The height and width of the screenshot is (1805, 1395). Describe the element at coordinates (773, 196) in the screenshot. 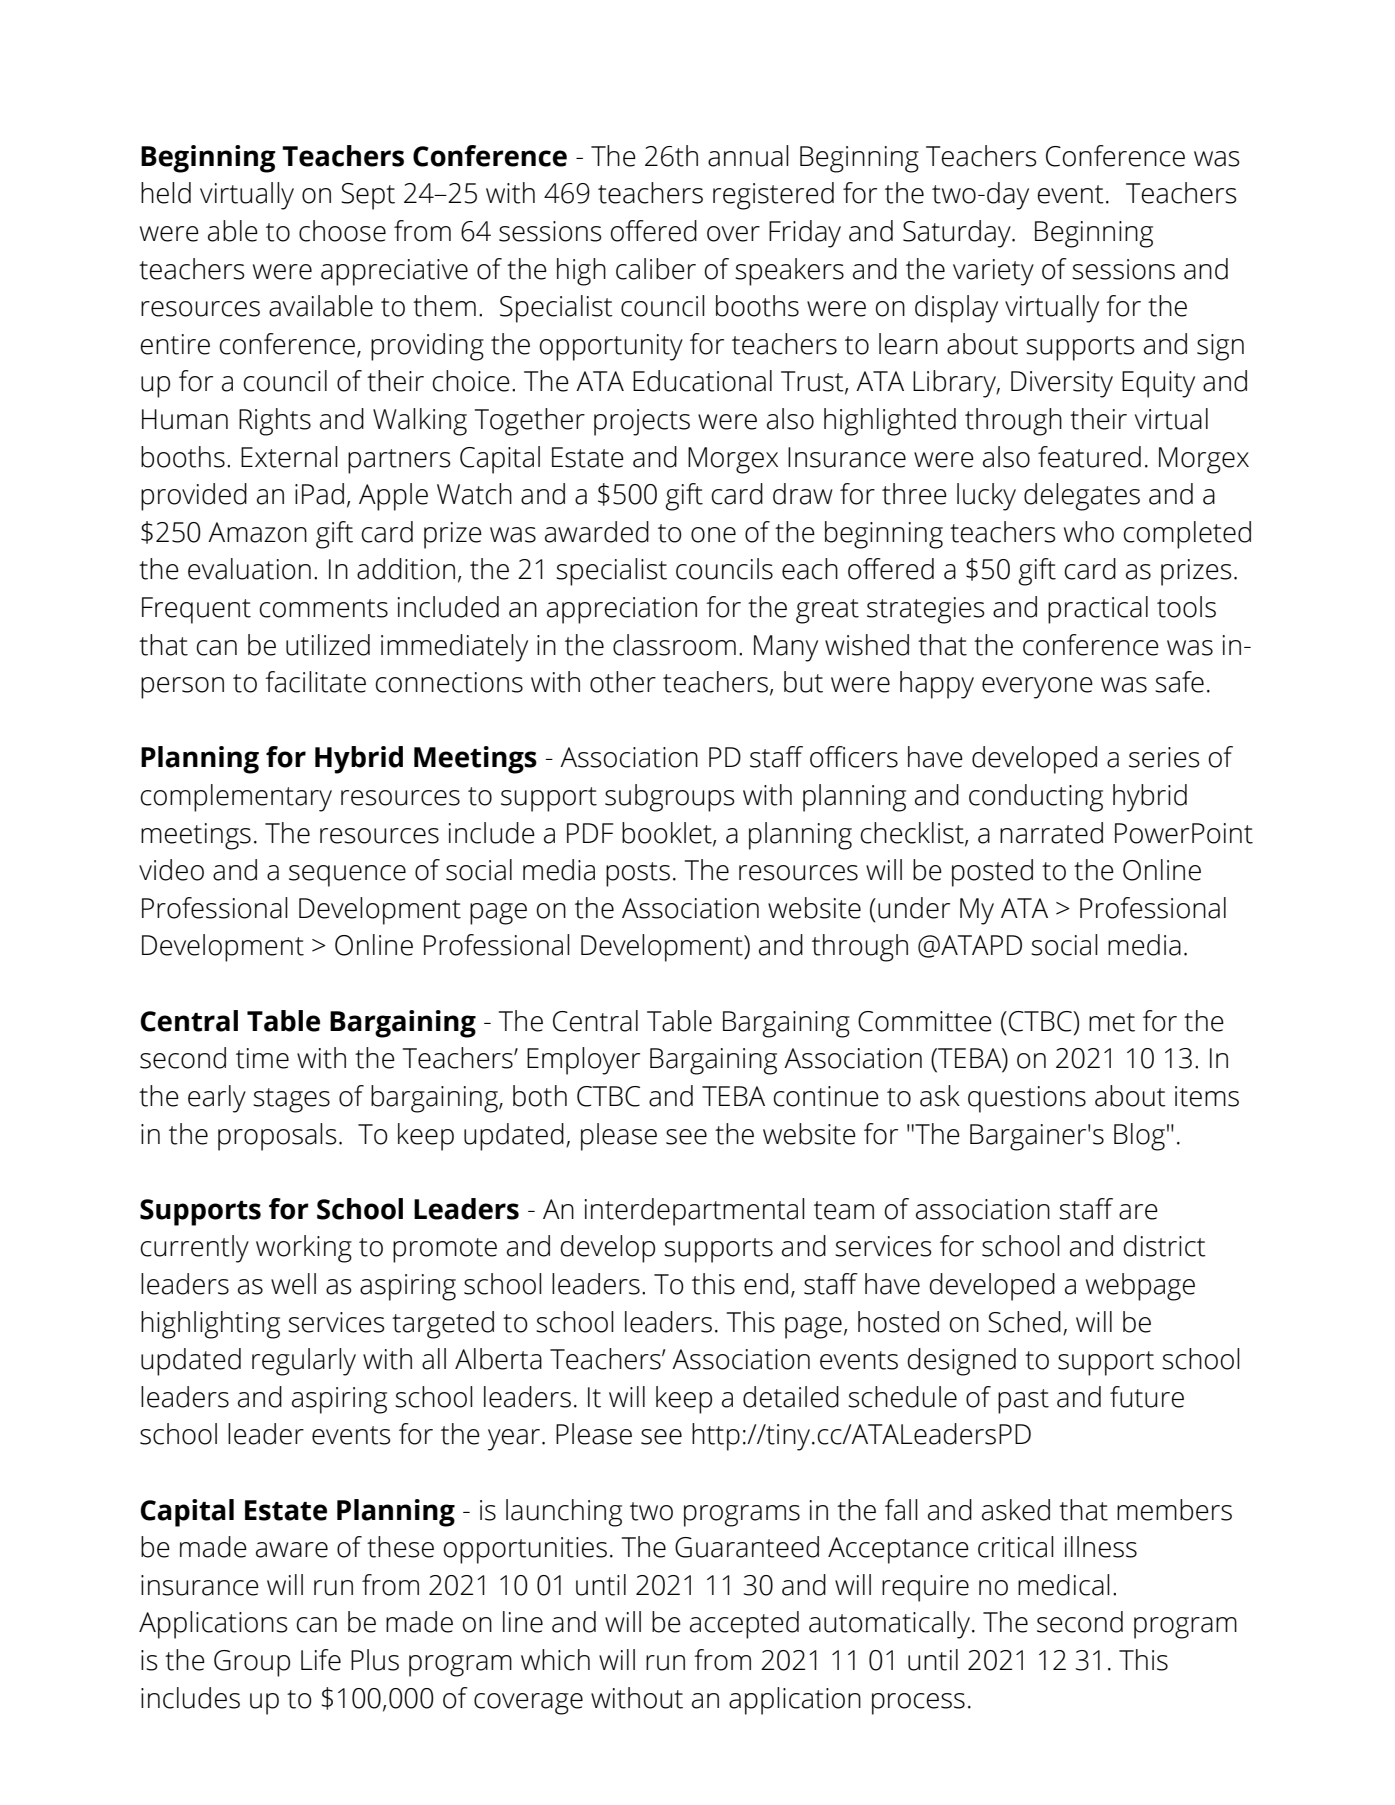

I see `registered` at that location.
